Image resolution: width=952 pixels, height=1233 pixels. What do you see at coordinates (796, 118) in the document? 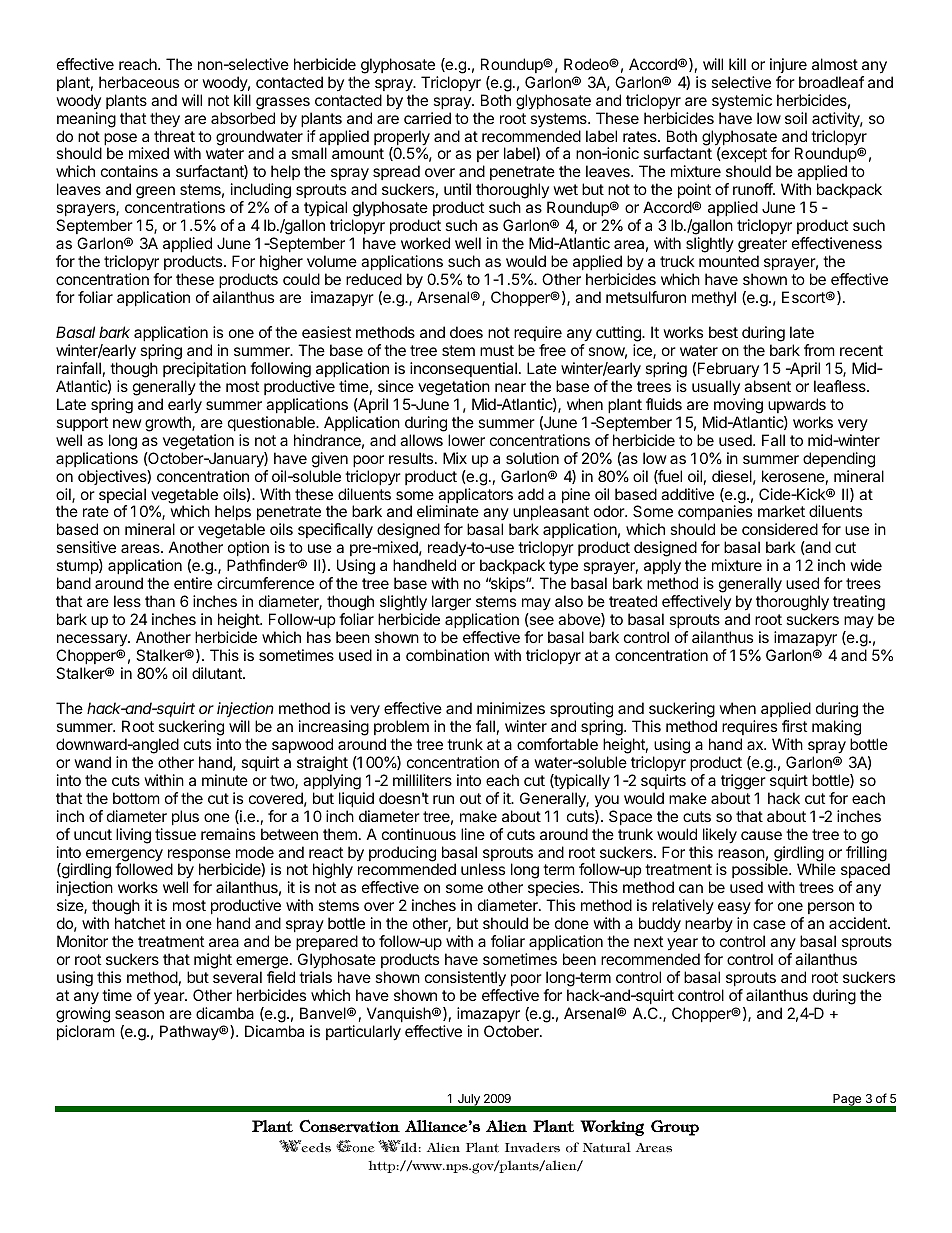
I see `soil` at bounding box center [796, 118].
